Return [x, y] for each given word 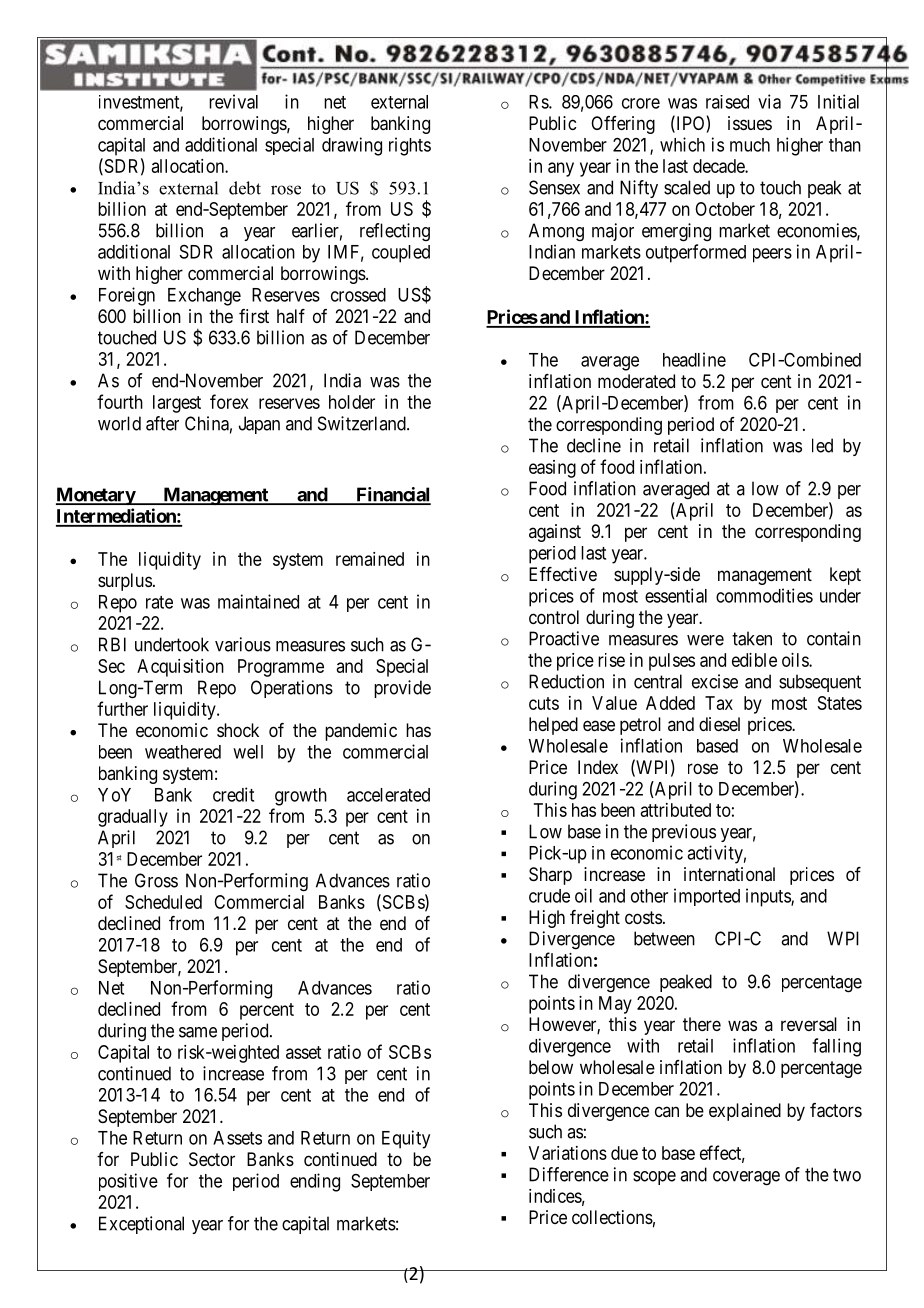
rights [410, 146]
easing [552, 469]
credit [233, 794]
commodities [764, 595]
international [729, 874]
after [162, 423]
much [750, 145]
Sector [212, 1159]
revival [233, 101]
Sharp [550, 876]
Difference [569, 1174]
